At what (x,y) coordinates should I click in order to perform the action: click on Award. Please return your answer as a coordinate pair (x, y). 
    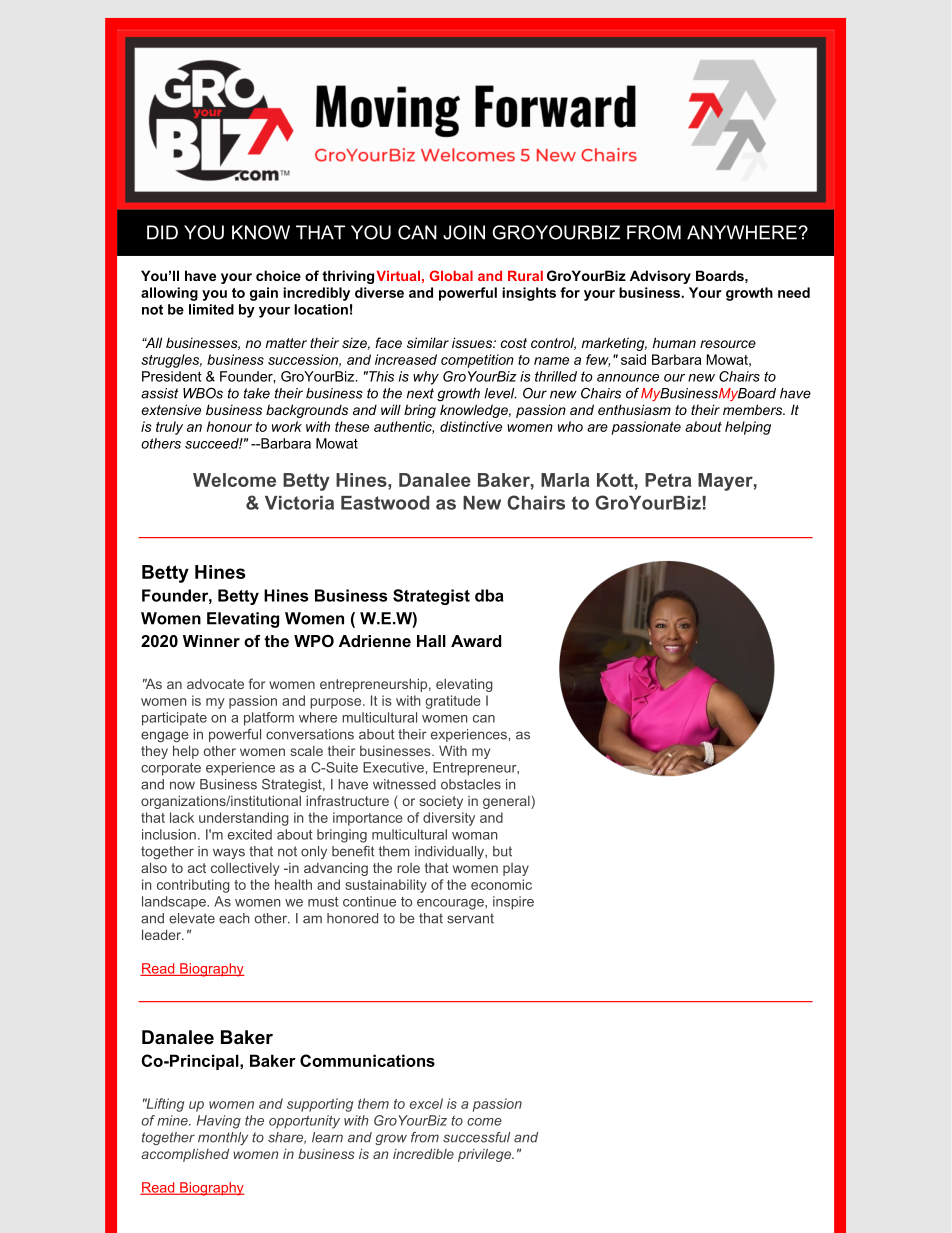
    Looking at the image, I should click on (476, 641).
